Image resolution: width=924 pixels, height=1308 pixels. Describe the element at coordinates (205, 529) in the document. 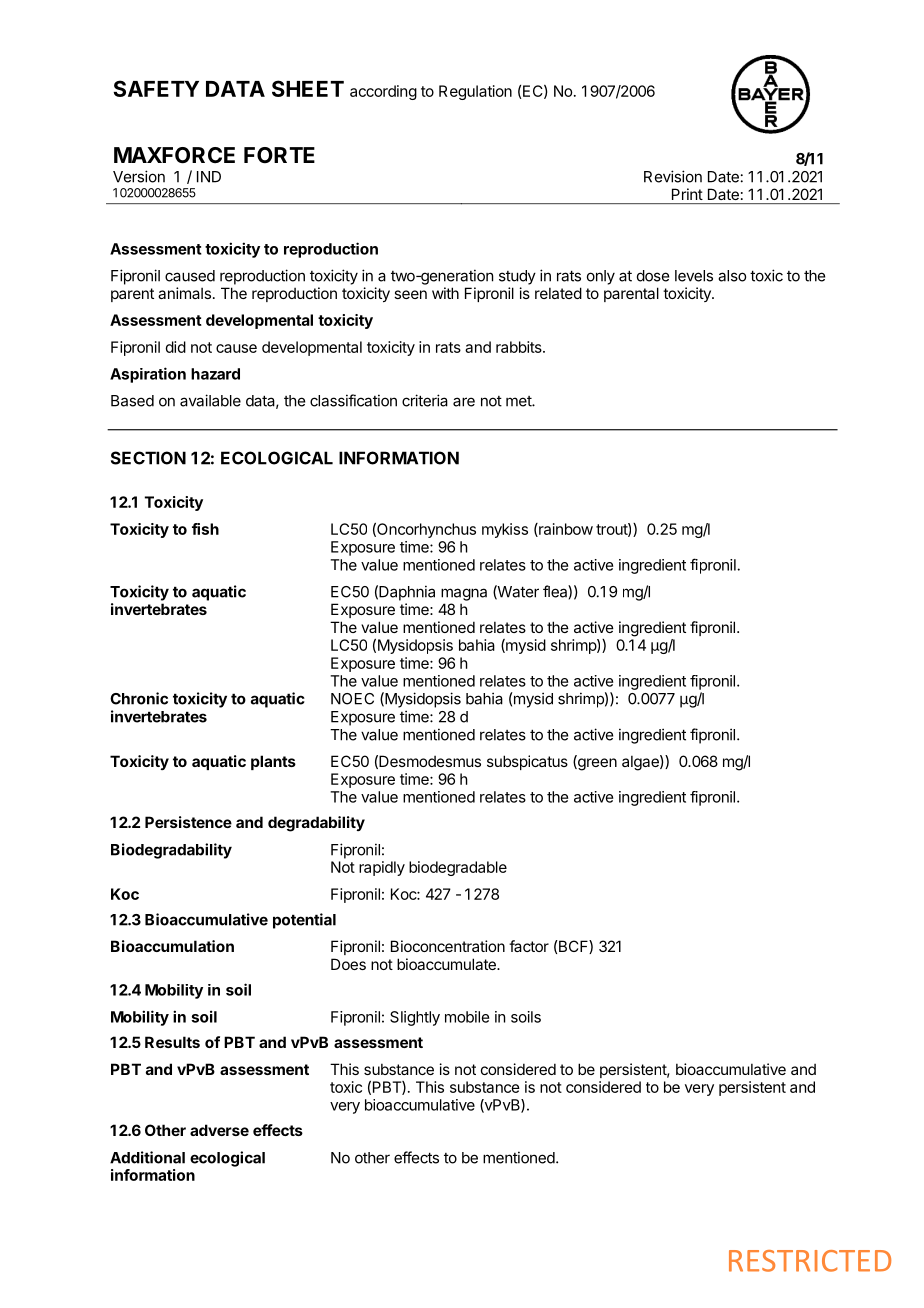

I see `fish` at that location.
